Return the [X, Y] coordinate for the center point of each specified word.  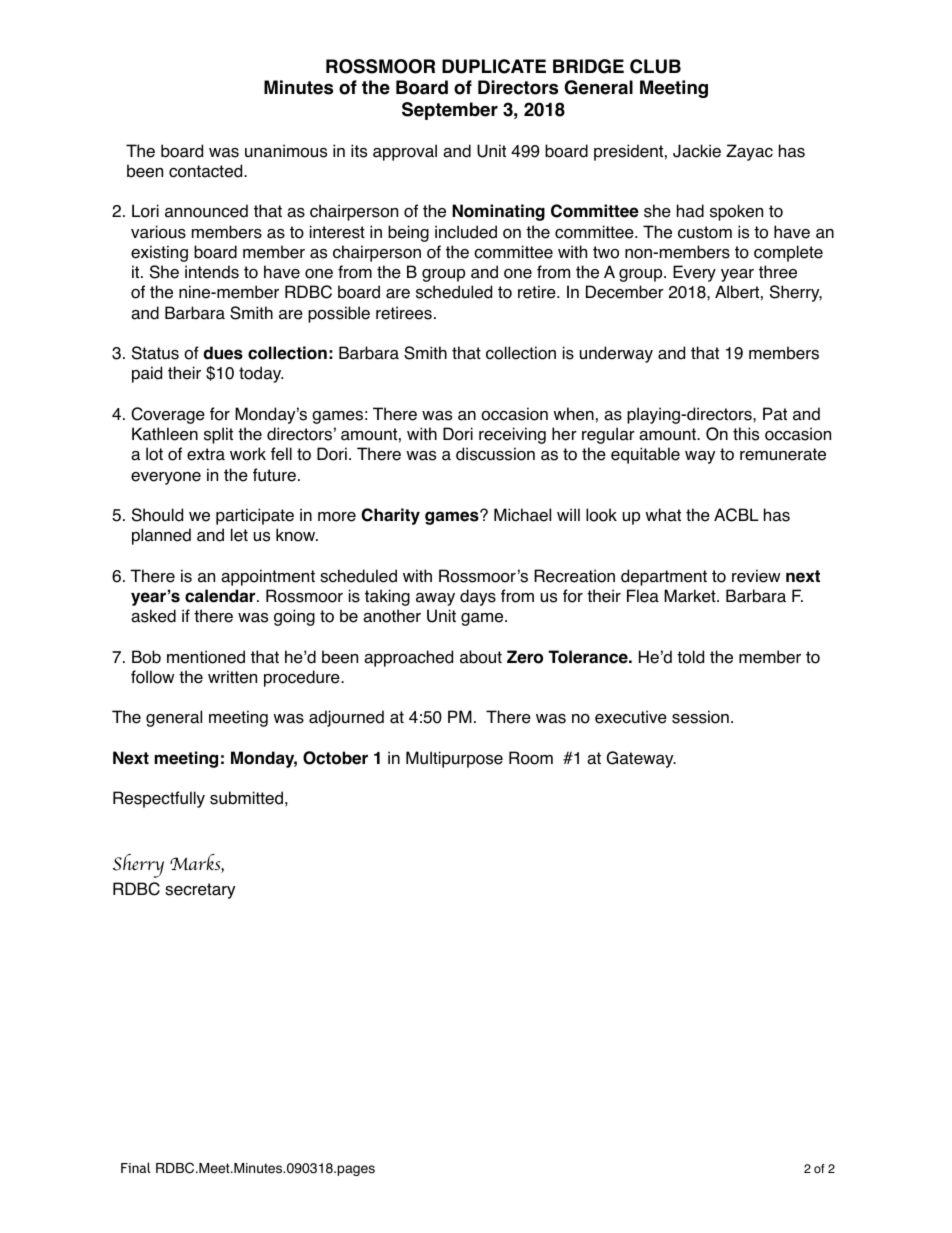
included [466, 232]
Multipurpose [454, 759]
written [232, 677]
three [778, 272]
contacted [207, 171]
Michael [522, 515]
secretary [200, 891]
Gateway [641, 759]
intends [212, 272]
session [700, 717]
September [450, 111]
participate [255, 516]
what [663, 515]
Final [136, 1167]
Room [531, 758]
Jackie [697, 151]
